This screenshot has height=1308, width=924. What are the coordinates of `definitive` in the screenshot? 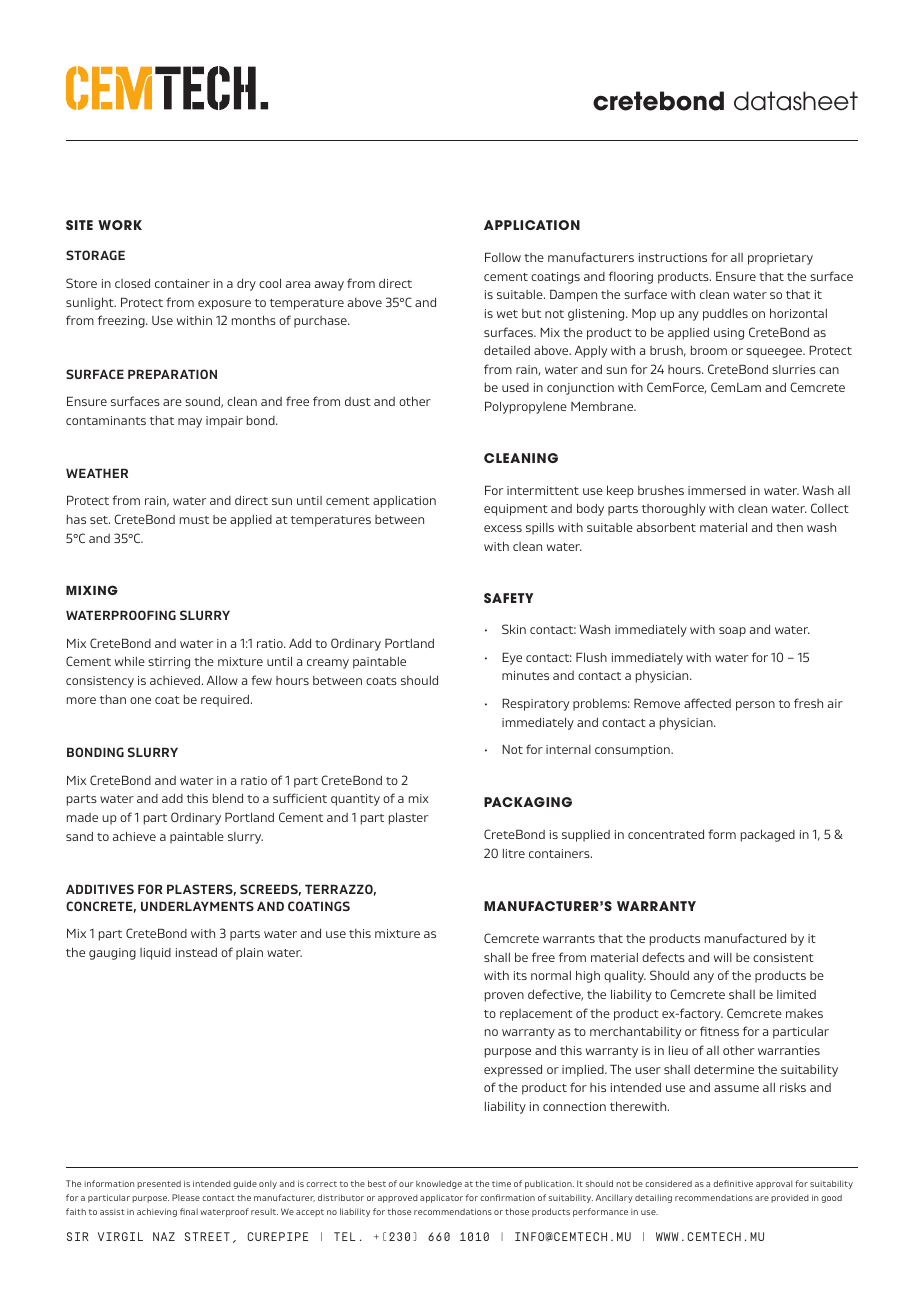 It's located at (733, 1183).
